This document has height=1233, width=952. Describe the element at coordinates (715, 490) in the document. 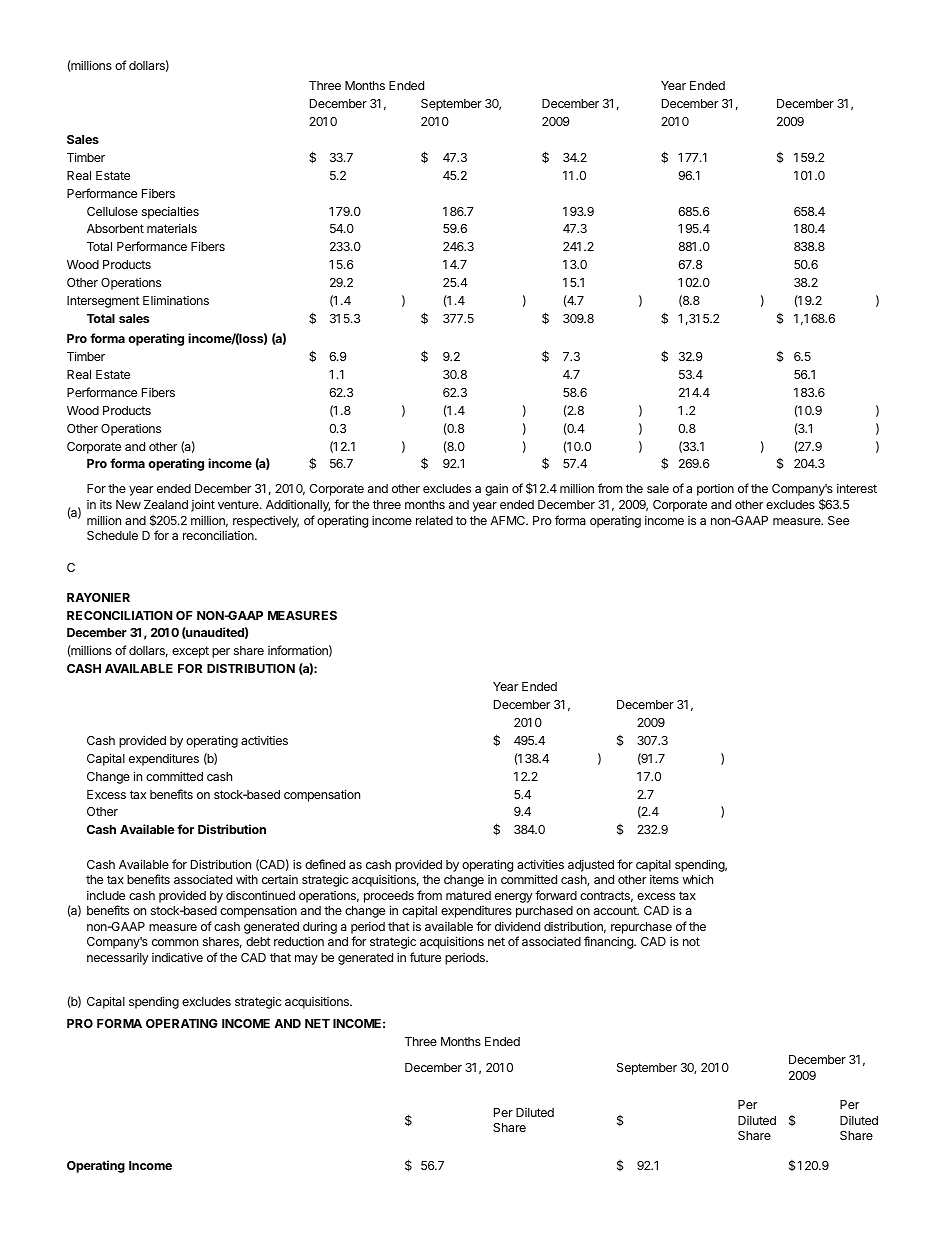

I see `portion` at that location.
